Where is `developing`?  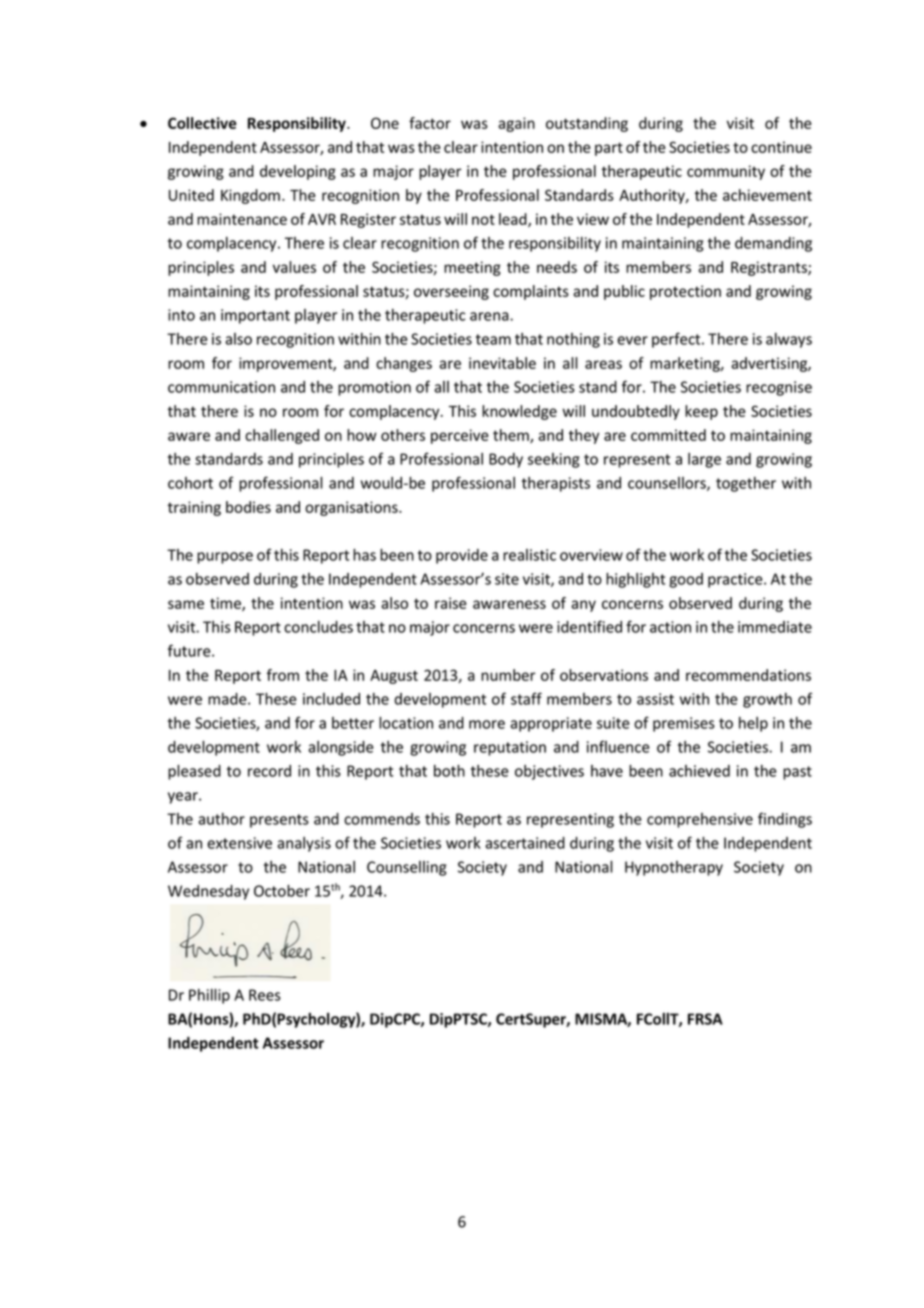
developing is located at coordinates (298, 172).
